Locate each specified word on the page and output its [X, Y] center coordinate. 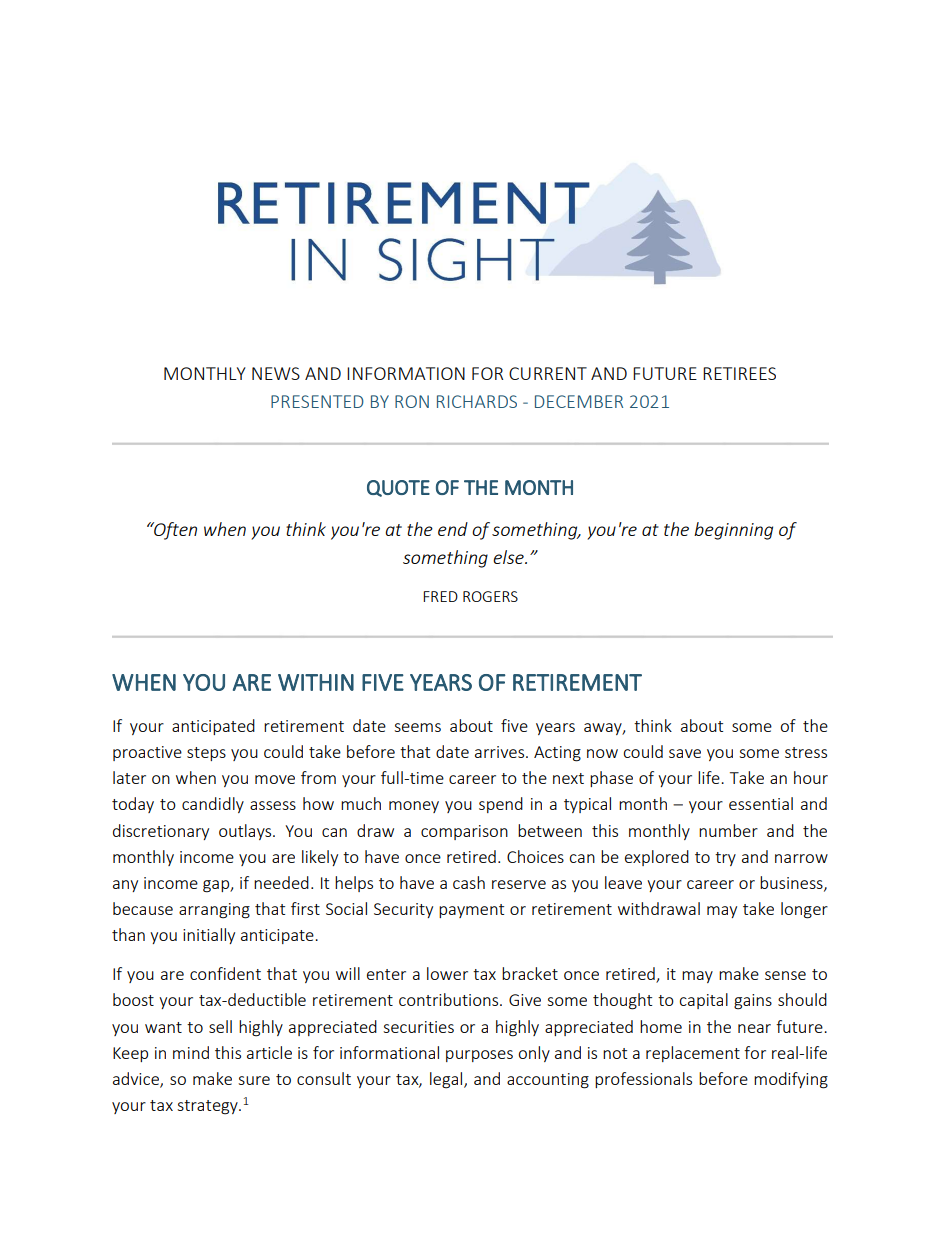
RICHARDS [477, 401]
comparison [464, 832]
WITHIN [316, 682]
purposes [479, 1056]
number [728, 830]
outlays [246, 832]
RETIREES [739, 373]
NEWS [276, 373]
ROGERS [490, 596]
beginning [733, 531]
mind [191, 1052]
